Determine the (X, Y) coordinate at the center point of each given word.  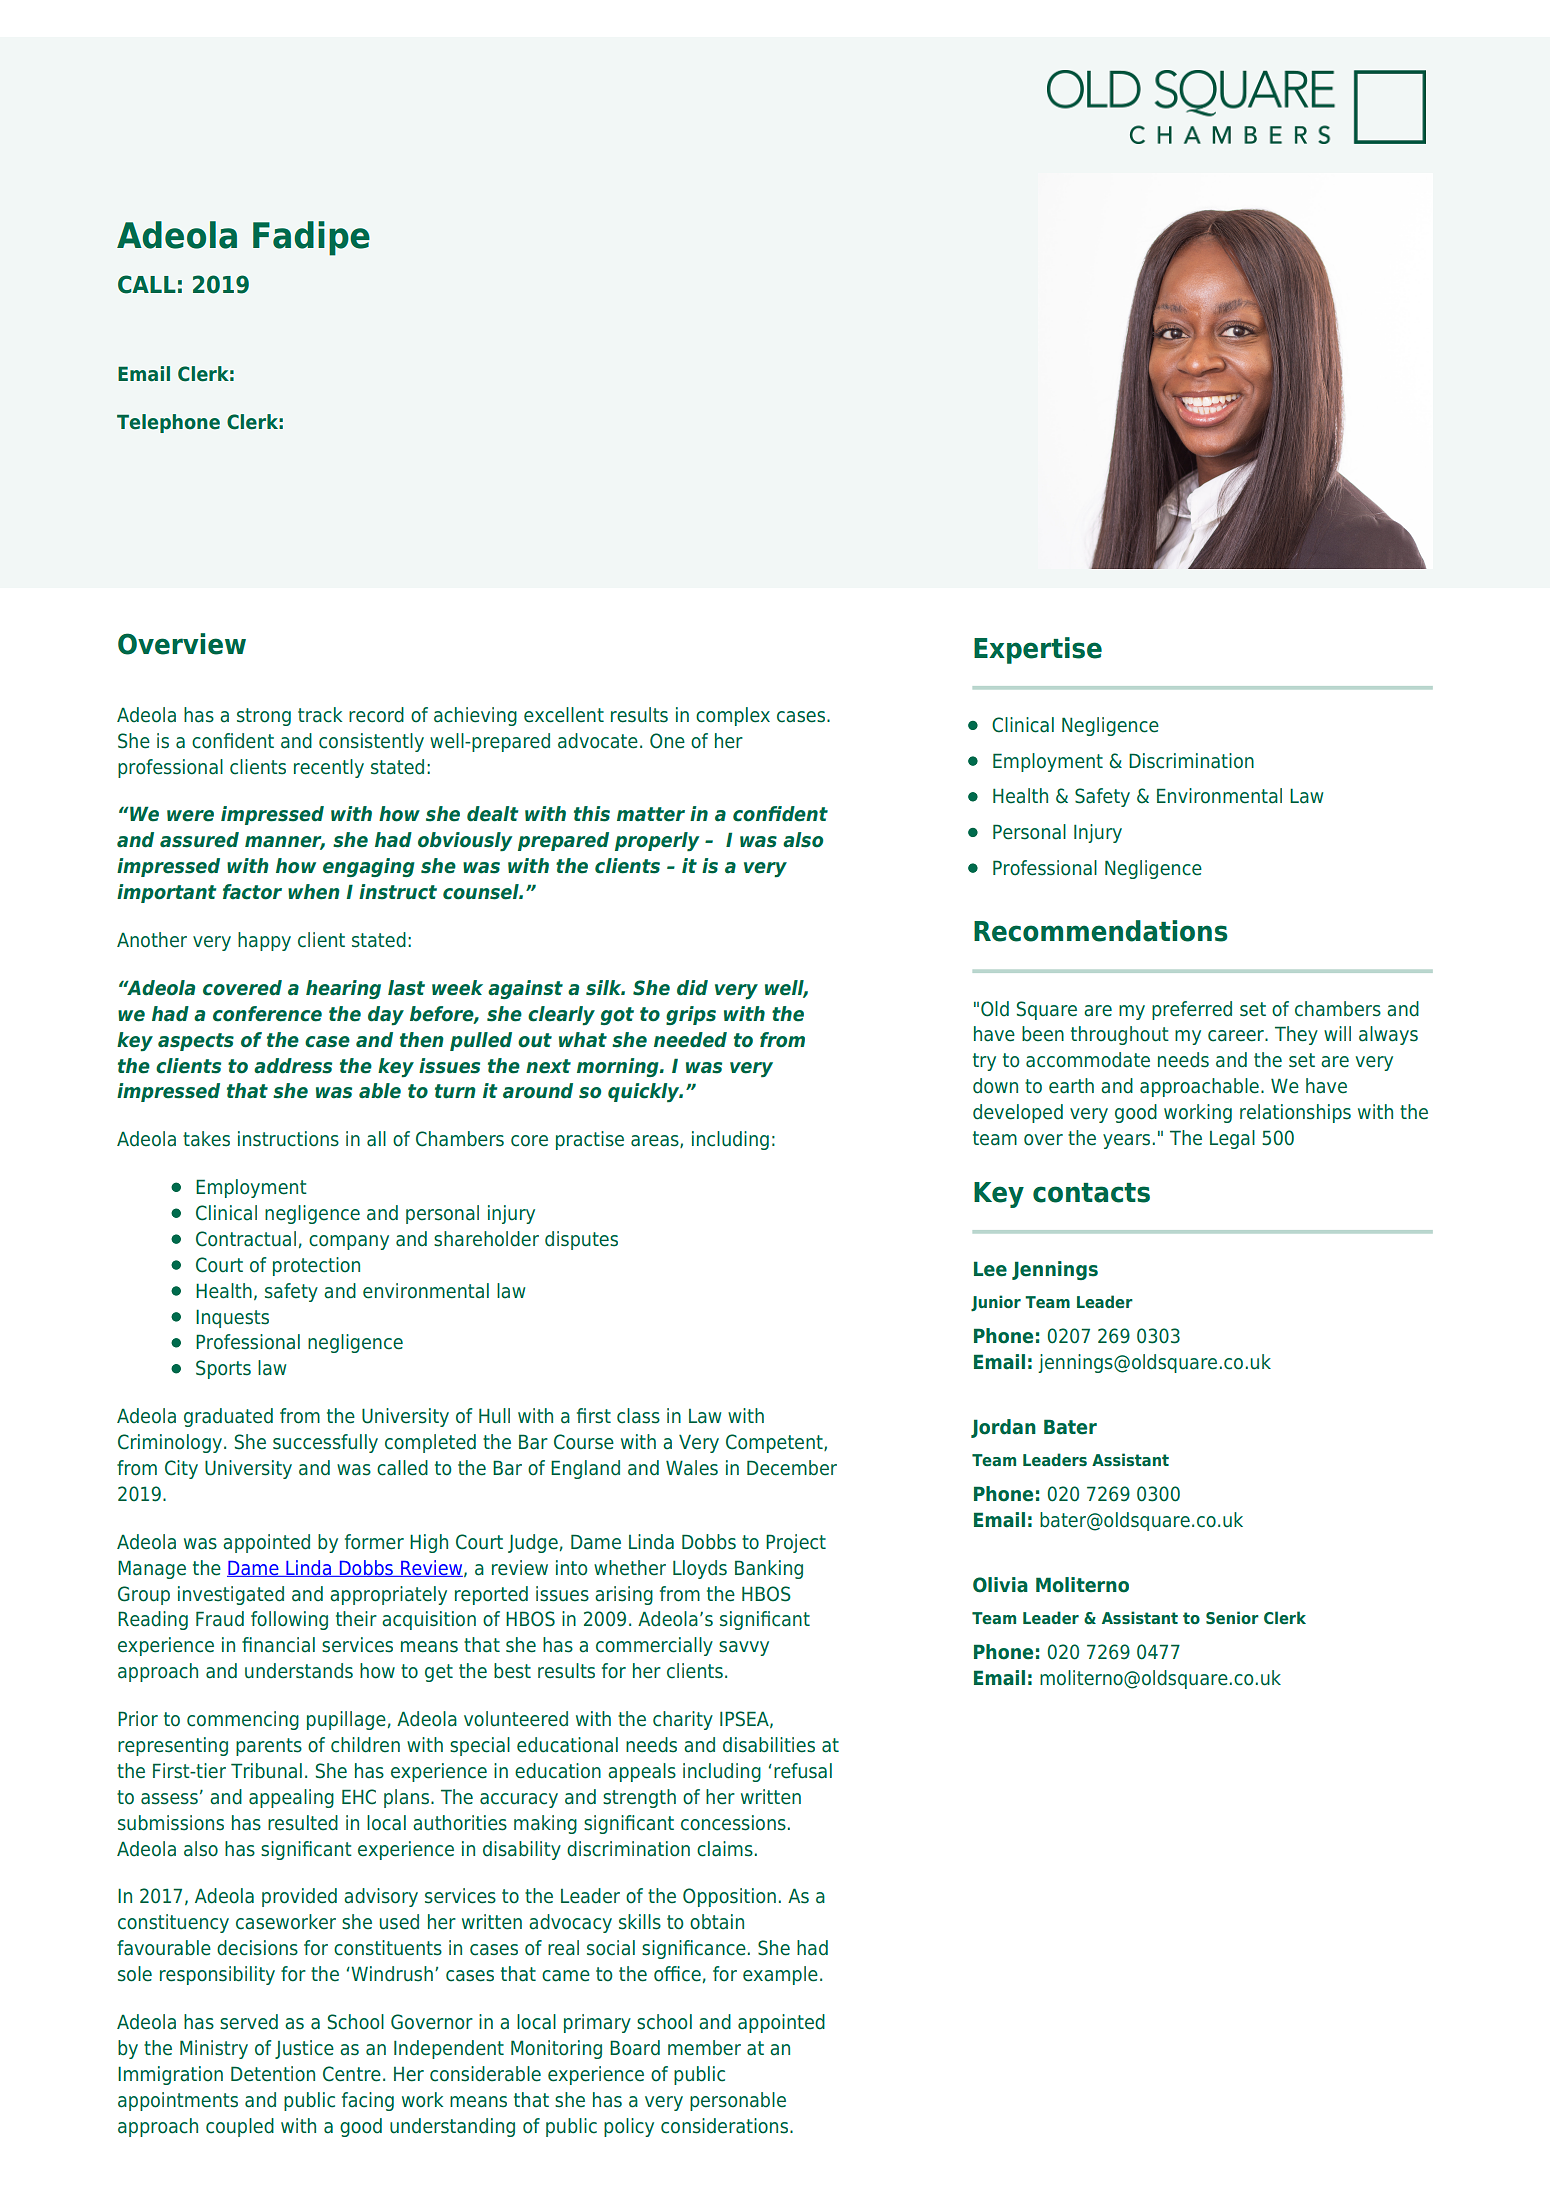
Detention (273, 2074)
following (289, 1620)
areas (656, 1141)
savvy (744, 1648)
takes (206, 1139)
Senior (1232, 1617)
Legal (1232, 1139)
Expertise (1038, 650)
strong (264, 717)
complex (733, 716)
